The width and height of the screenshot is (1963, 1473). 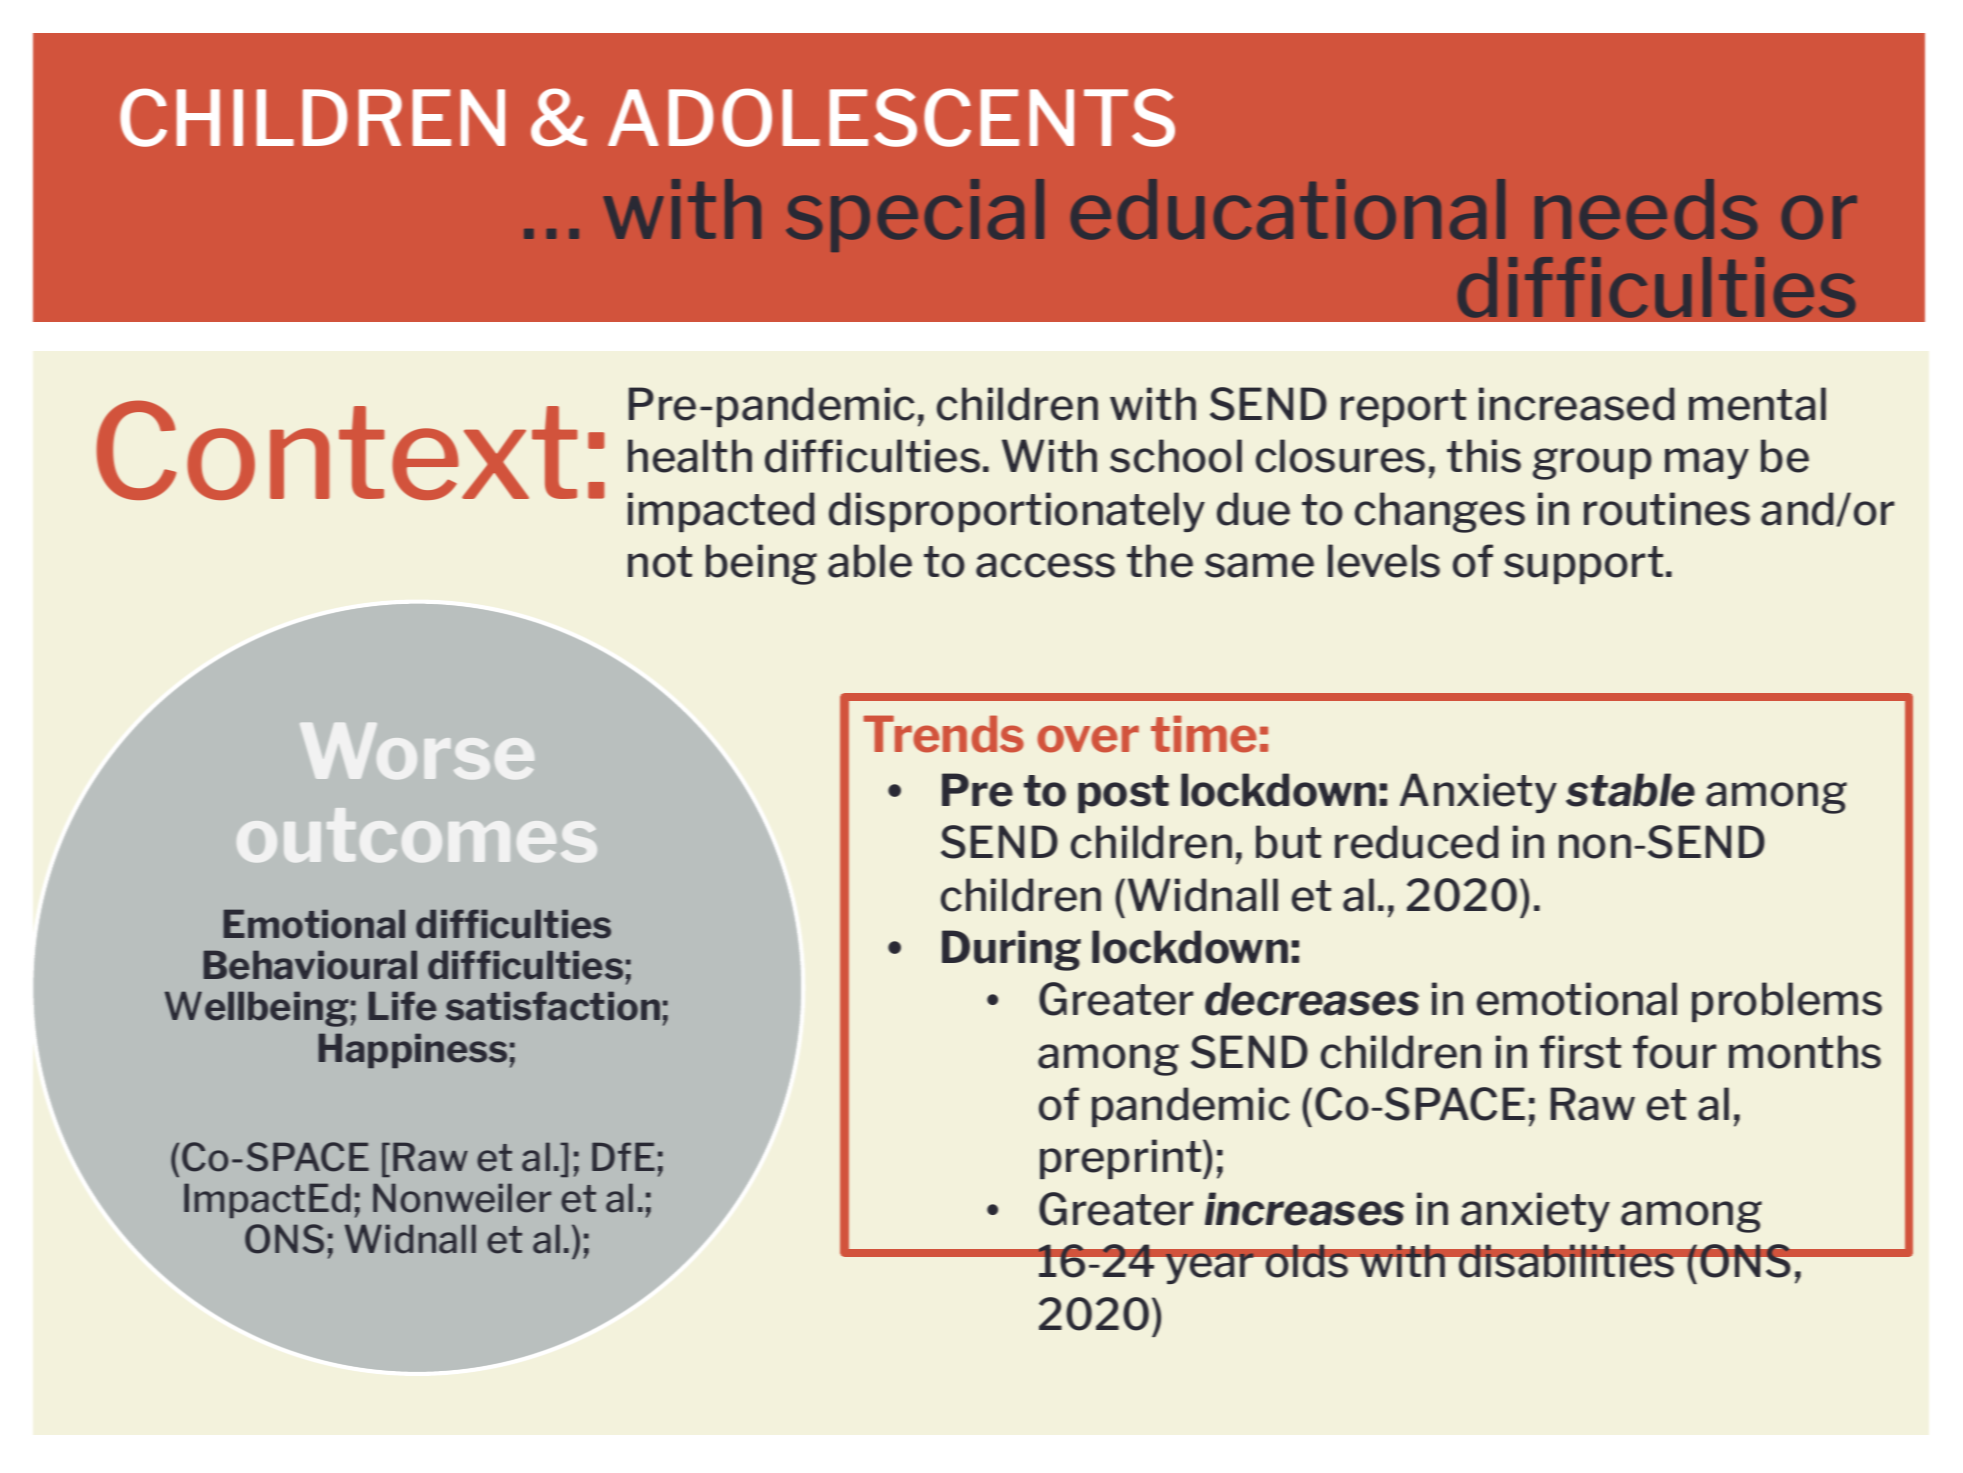 I want to click on ADOLESCENTS, so click(x=891, y=117).
